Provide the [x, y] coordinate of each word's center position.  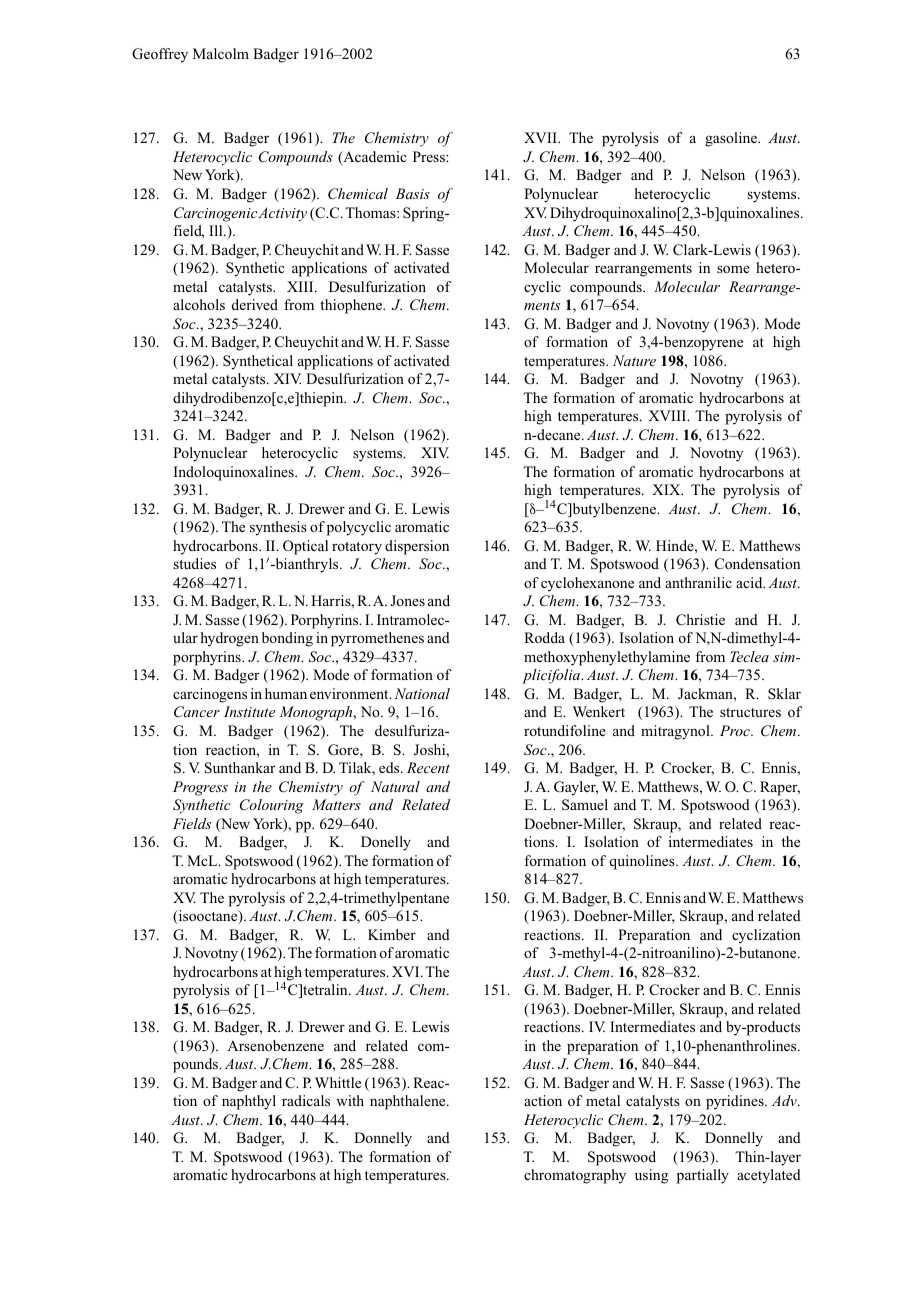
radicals [306, 1100]
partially [703, 1176]
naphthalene [409, 1102]
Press [430, 156]
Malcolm [221, 53]
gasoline [732, 139]
